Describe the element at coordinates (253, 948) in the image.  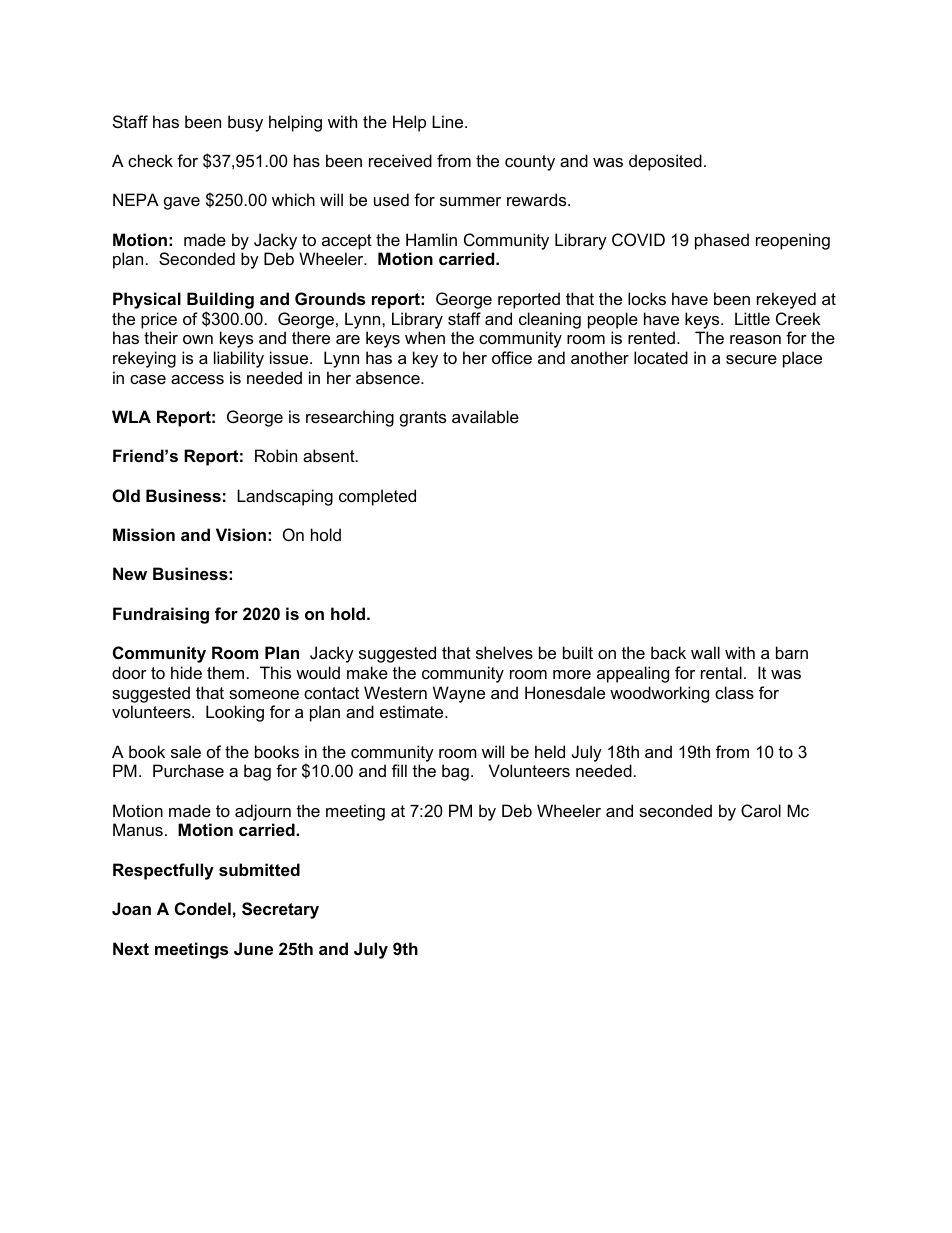
I see `June` at that location.
